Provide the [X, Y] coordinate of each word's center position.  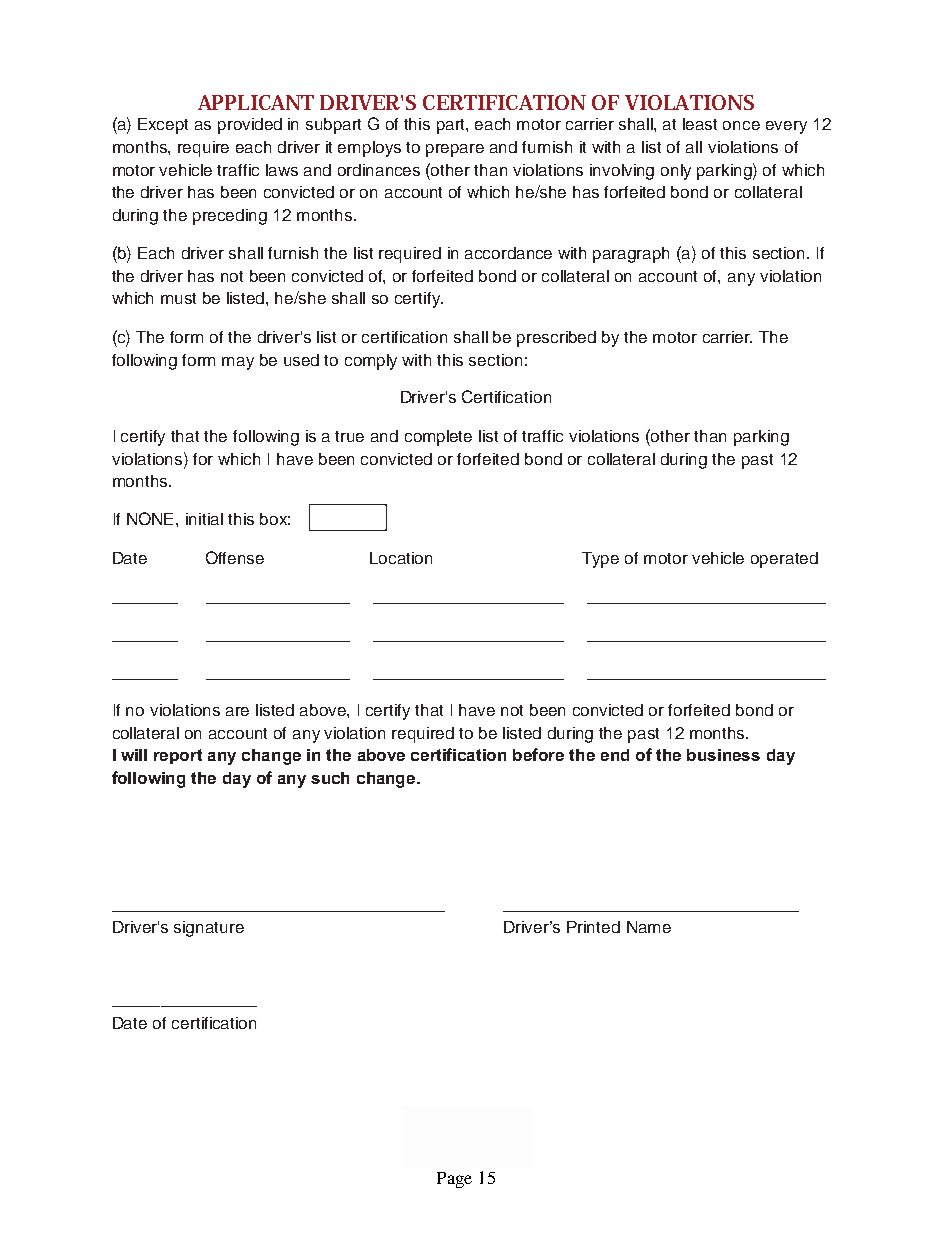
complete [438, 438]
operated [784, 560]
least [700, 124]
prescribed [556, 339]
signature [209, 929]
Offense [235, 557]
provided [250, 126]
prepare [455, 150]
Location [401, 558]
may [238, 363]
